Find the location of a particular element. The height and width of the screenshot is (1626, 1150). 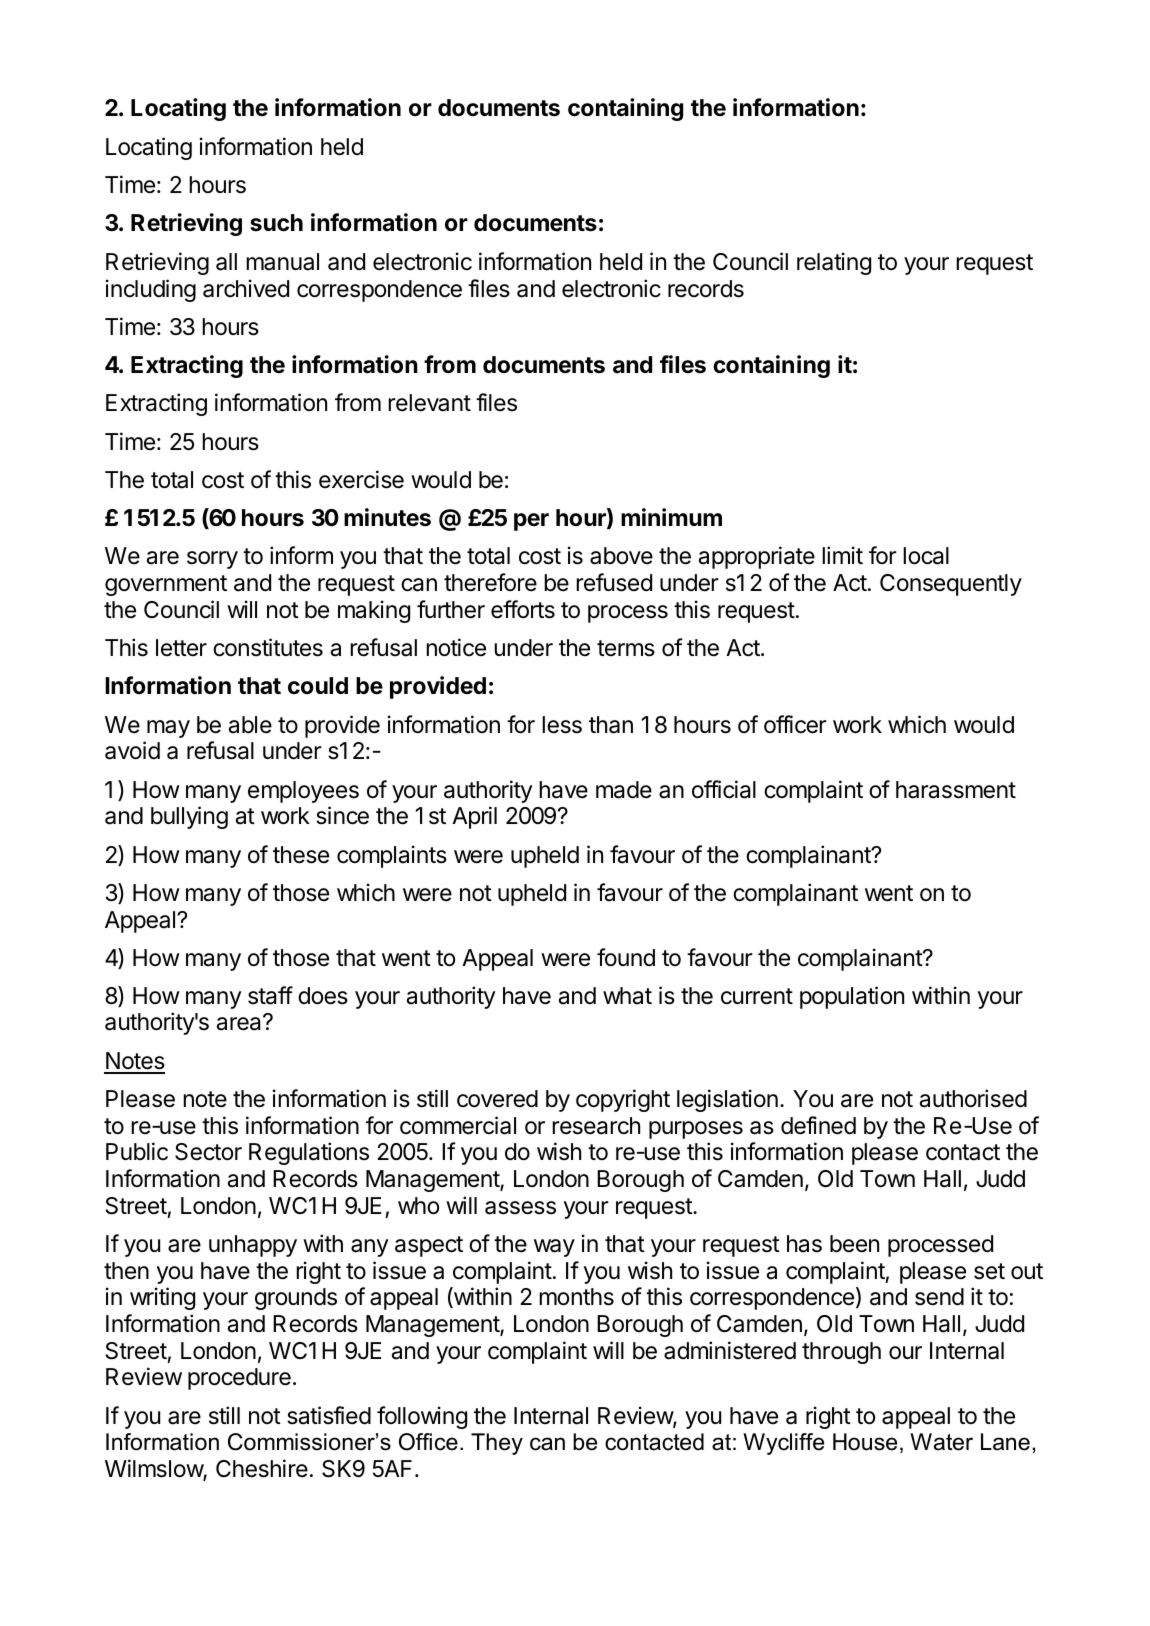

research is located at coordinates (596, 1126).
